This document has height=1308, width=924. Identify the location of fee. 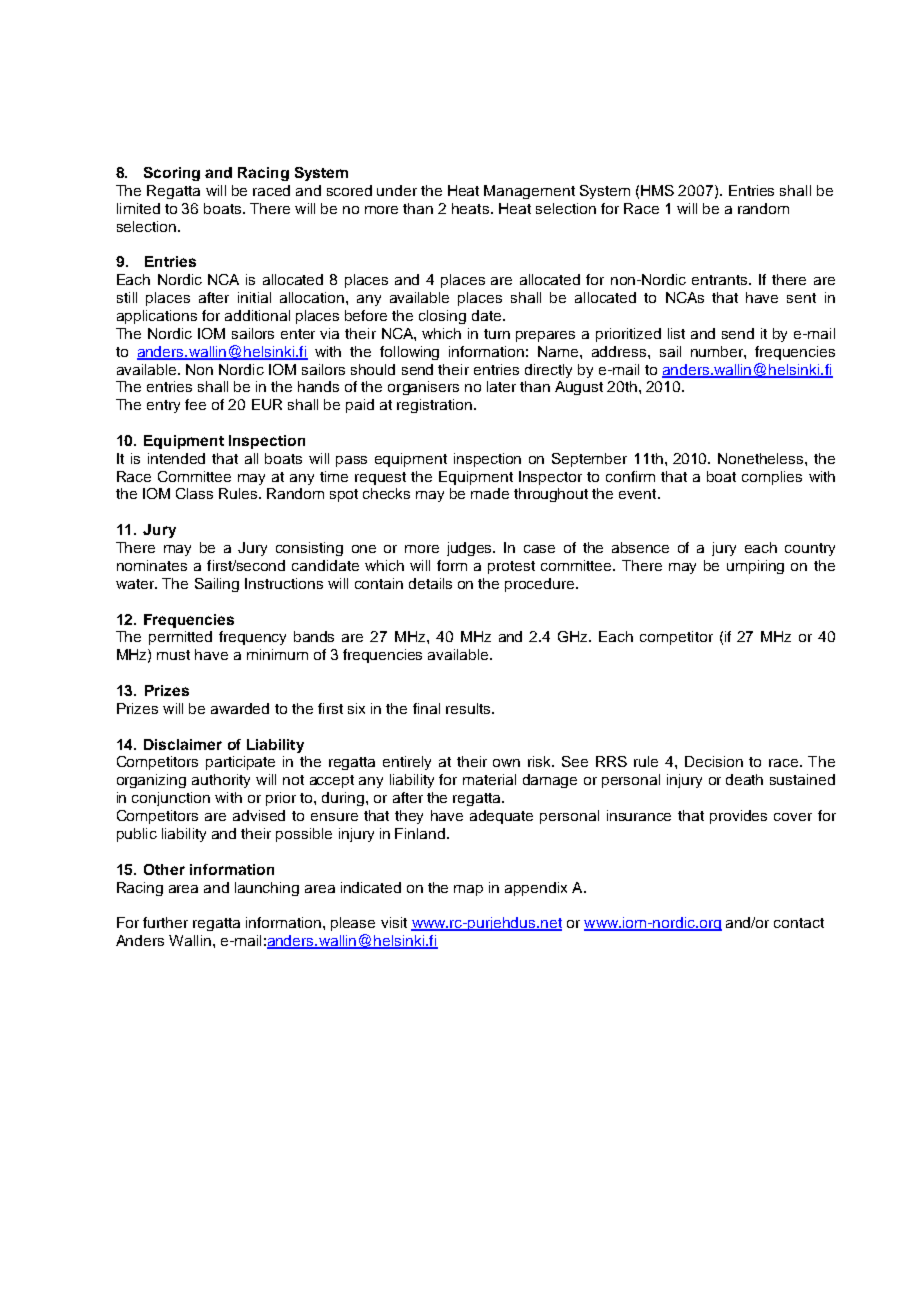
(195, 404).
